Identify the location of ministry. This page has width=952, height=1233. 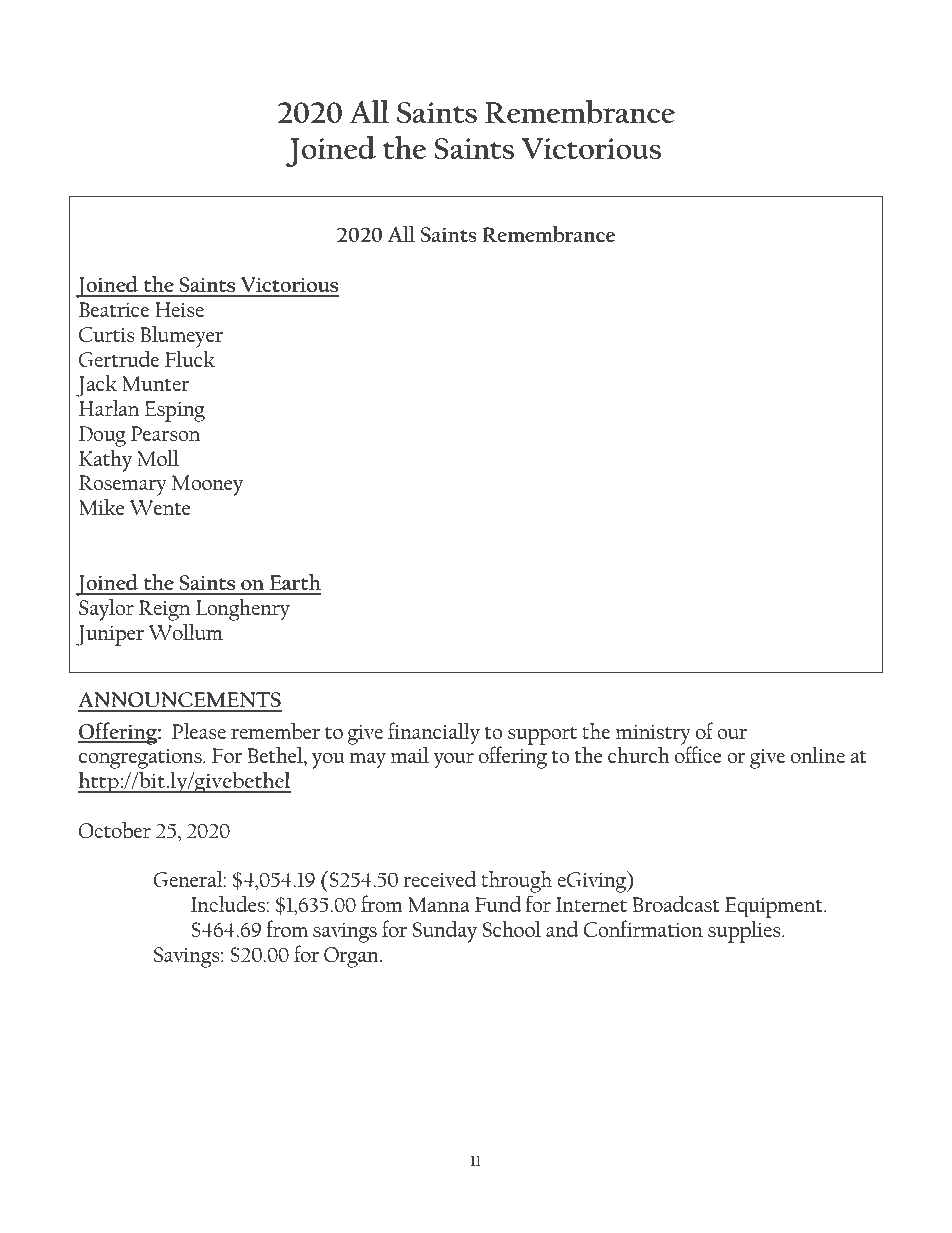
(653, 735).
